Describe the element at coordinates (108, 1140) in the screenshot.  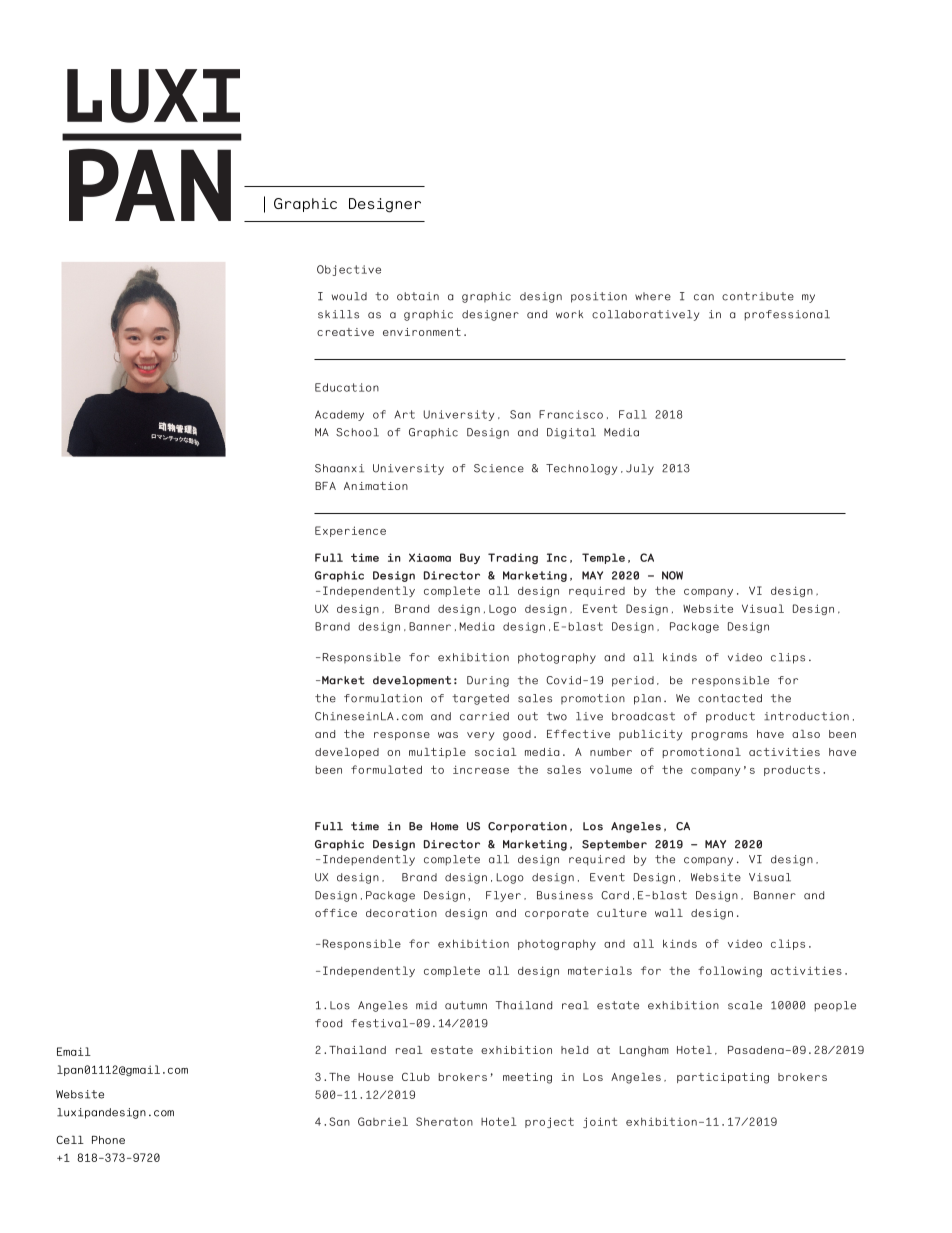
I see `Phone` at that location.
